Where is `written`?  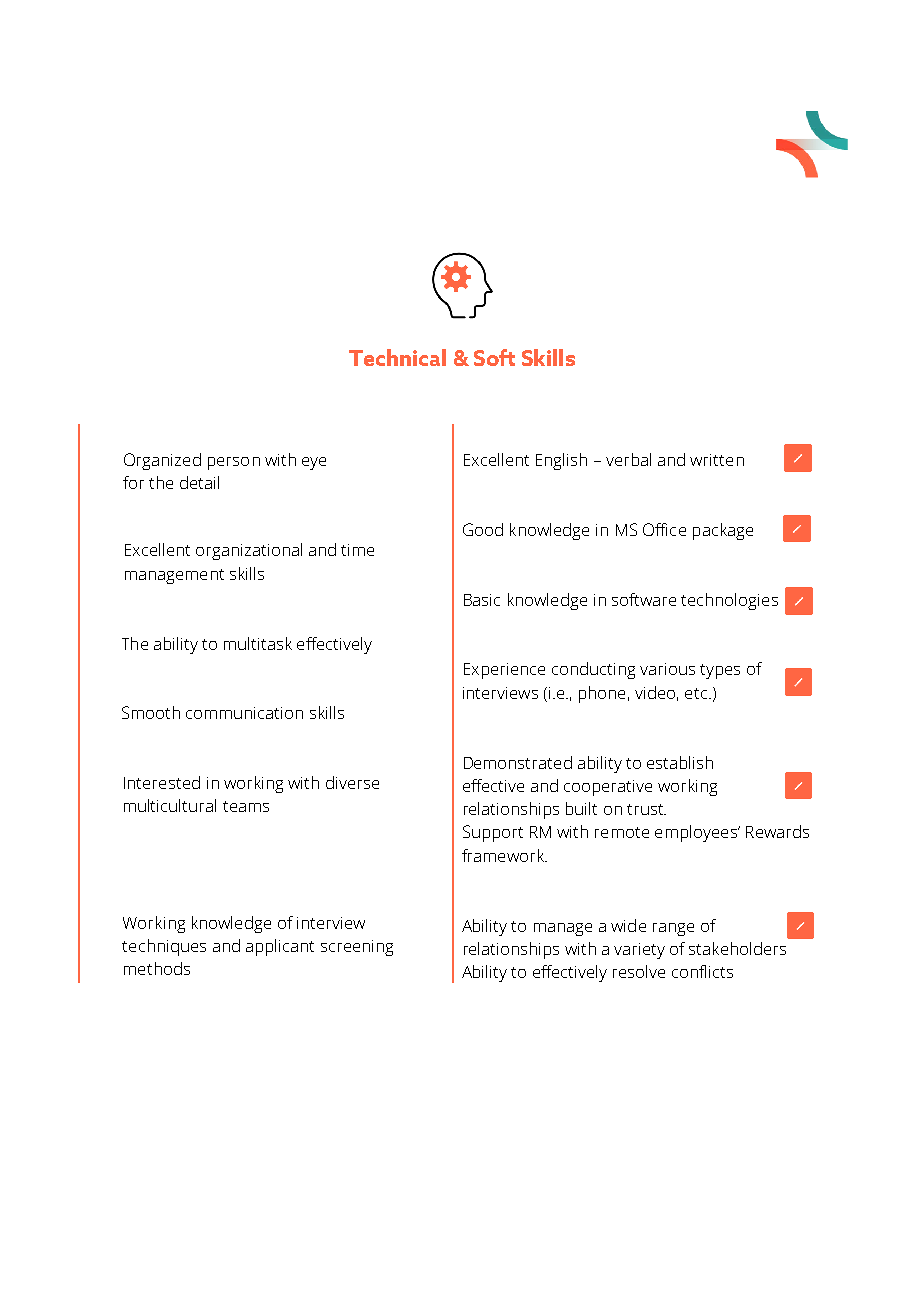 written is located at coordinates (717, 460).
